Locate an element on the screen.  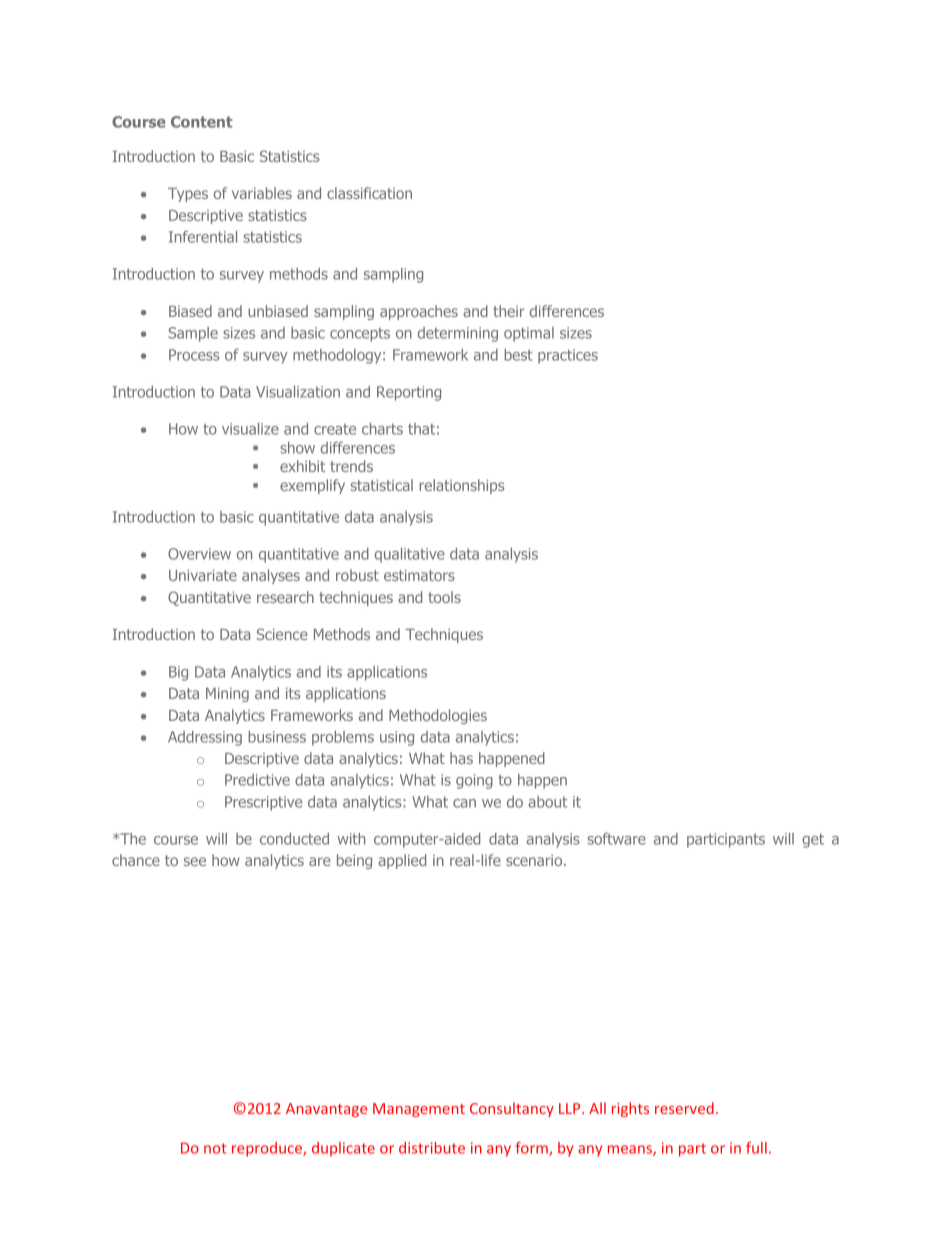
their is located at coordinates (509, 311).
